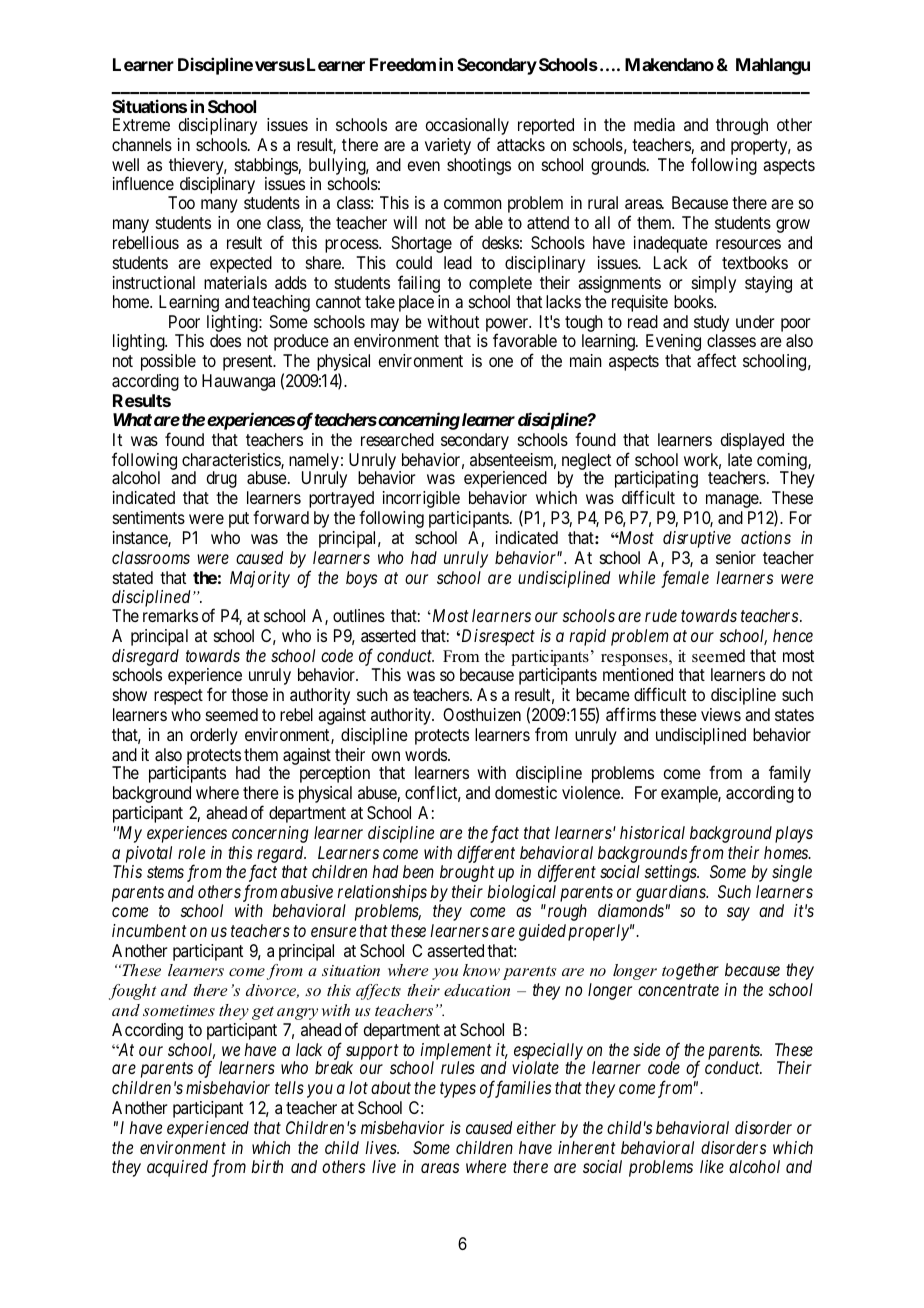  Describe the element at coordinates (654, 124) in the screenshot. I see `media` at that location.
